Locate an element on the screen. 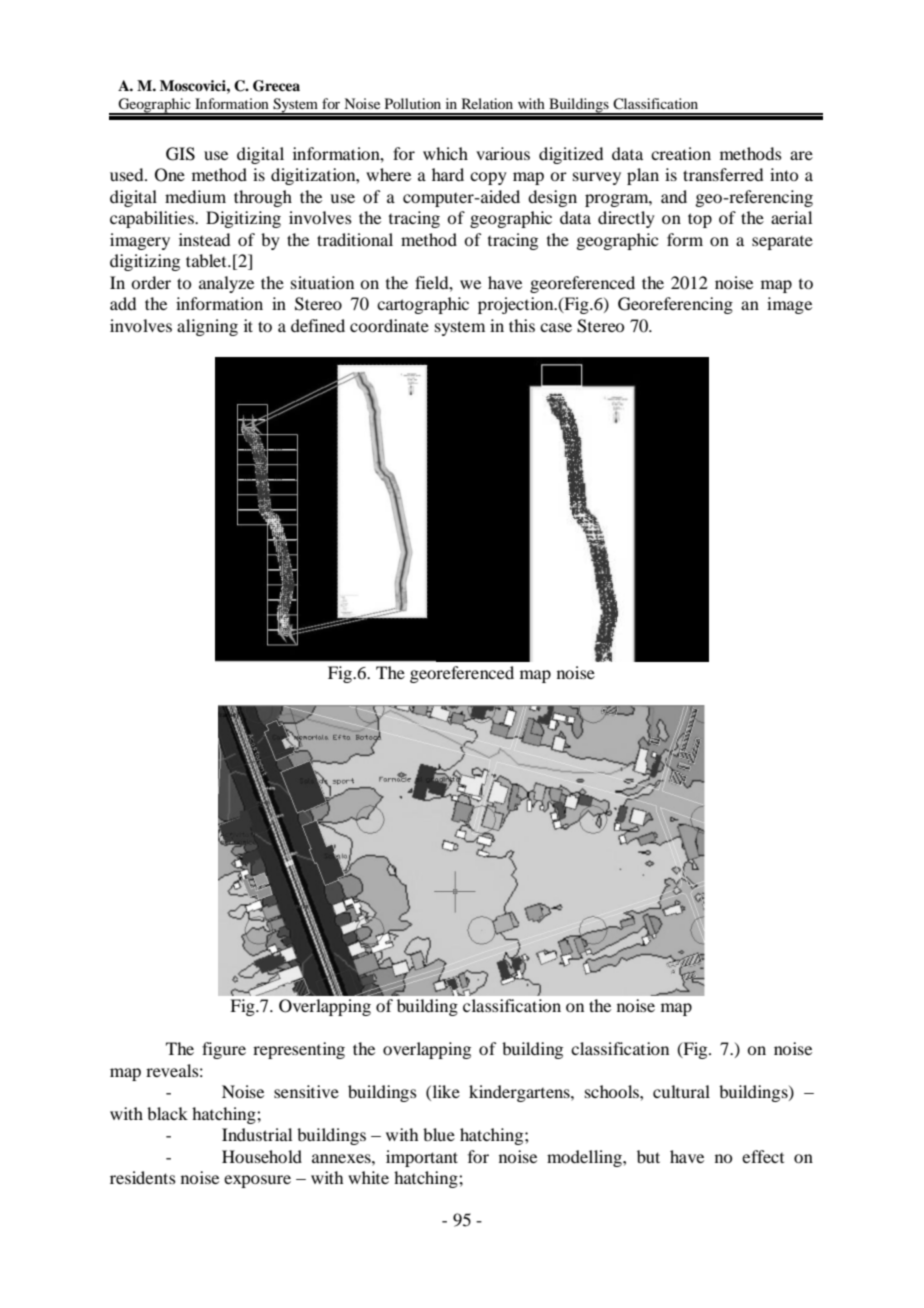 The width and height of the screenshot is (924, 1308). GIS is located at coordinates (180, 154).
